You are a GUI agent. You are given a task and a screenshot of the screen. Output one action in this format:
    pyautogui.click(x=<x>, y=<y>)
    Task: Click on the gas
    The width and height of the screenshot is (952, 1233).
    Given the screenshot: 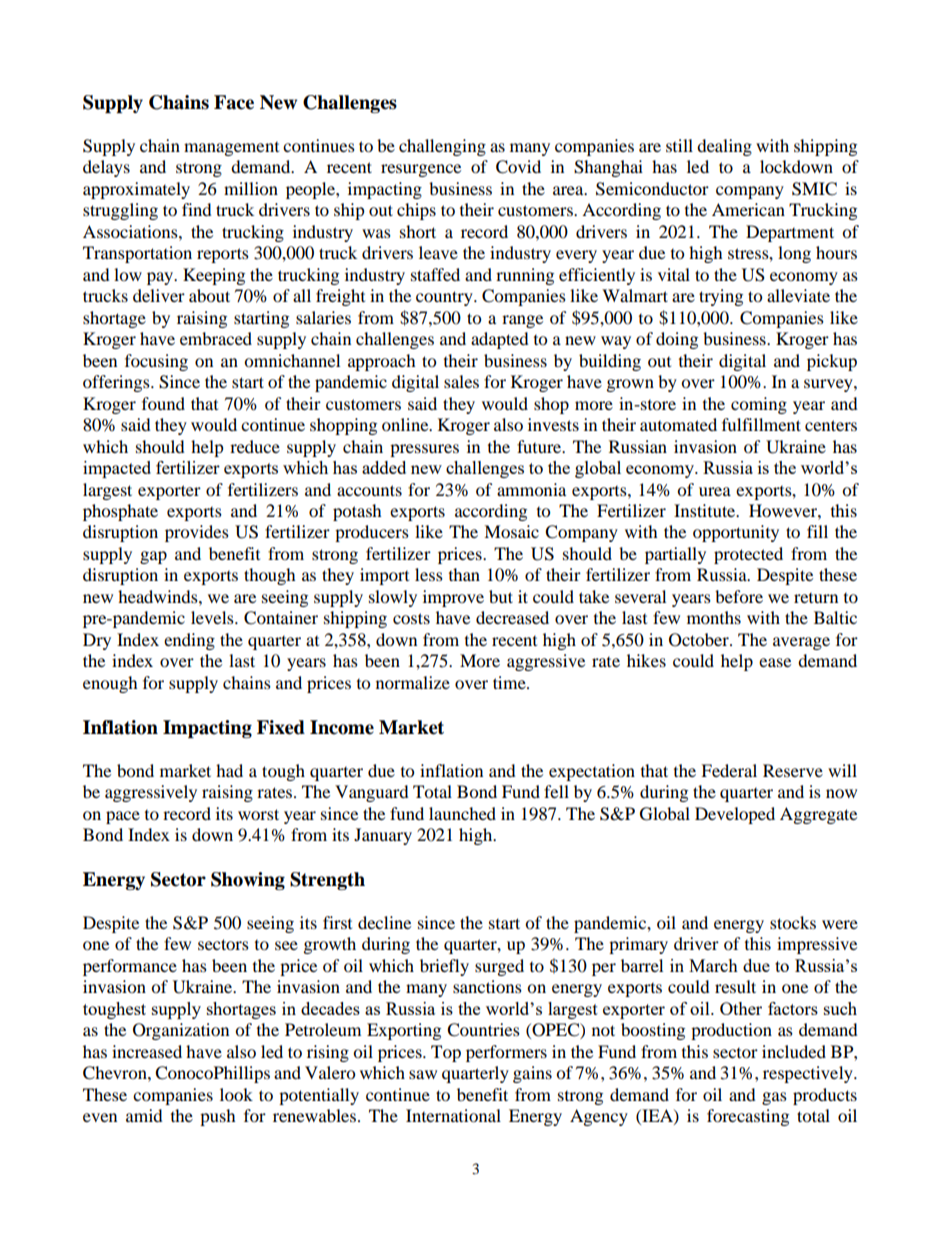 What is the action you would take?
    pyautogui.click(x=774, y=1098)
